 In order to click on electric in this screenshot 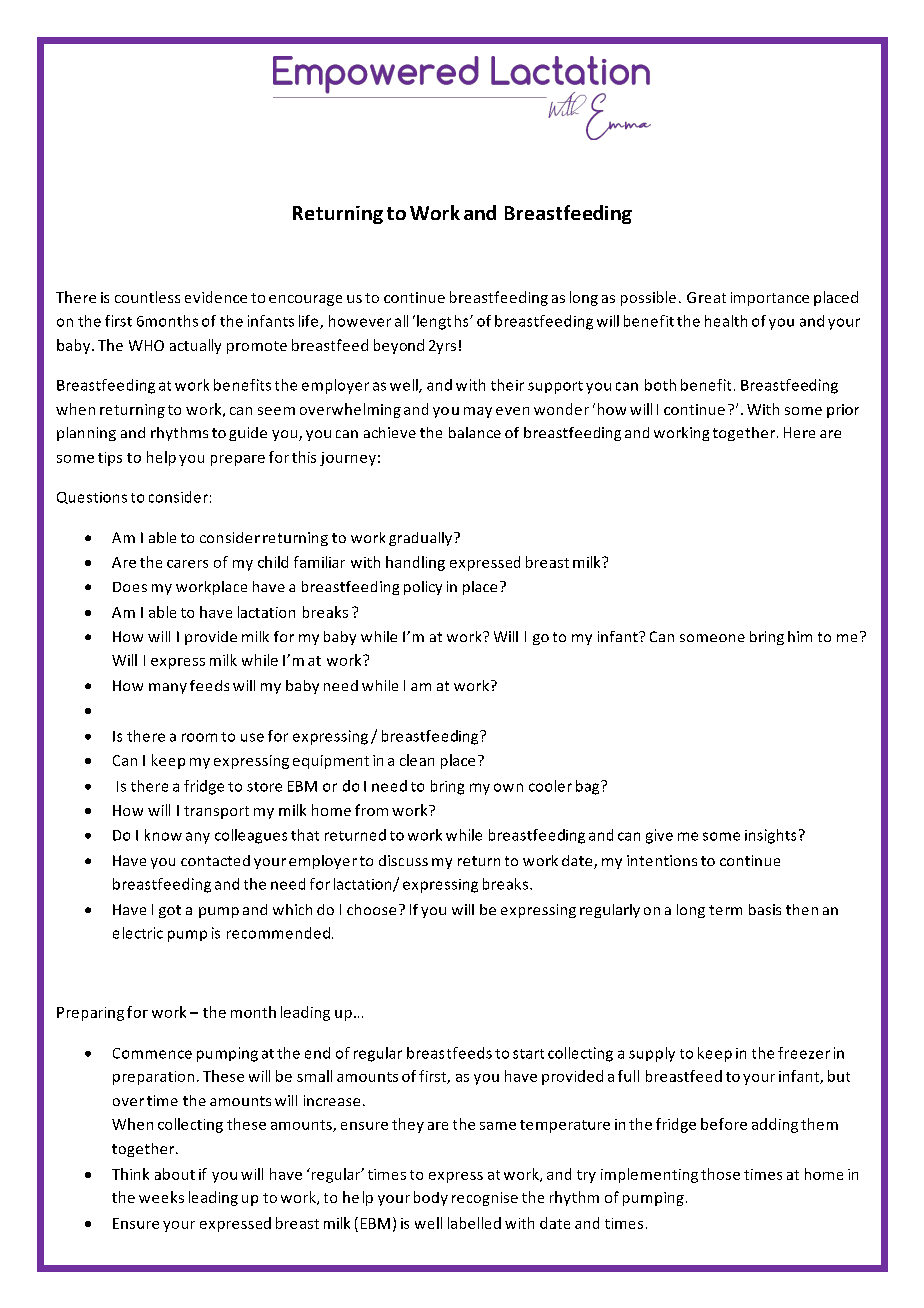, I will do `click(138, 933)`.
